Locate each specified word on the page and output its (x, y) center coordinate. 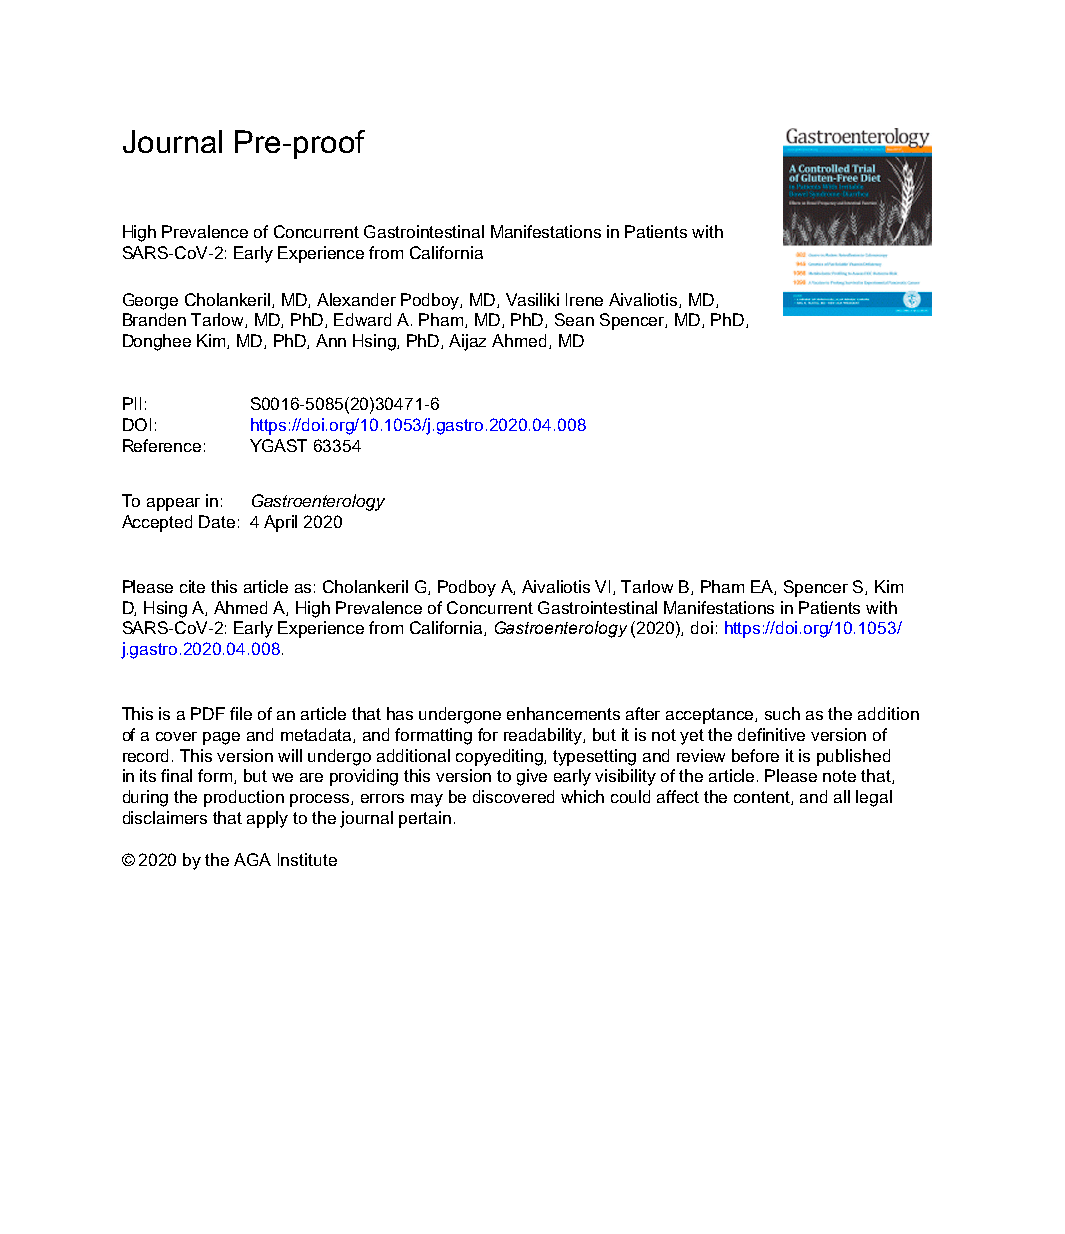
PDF (208, 713)
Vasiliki (532, 299)
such (782, 713)
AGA (252, 859)
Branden (154, 319)
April (280, 523)
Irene (584, 299)
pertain (425, 819)
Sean (574, 319)
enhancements (563, 713)
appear (173, 504)
